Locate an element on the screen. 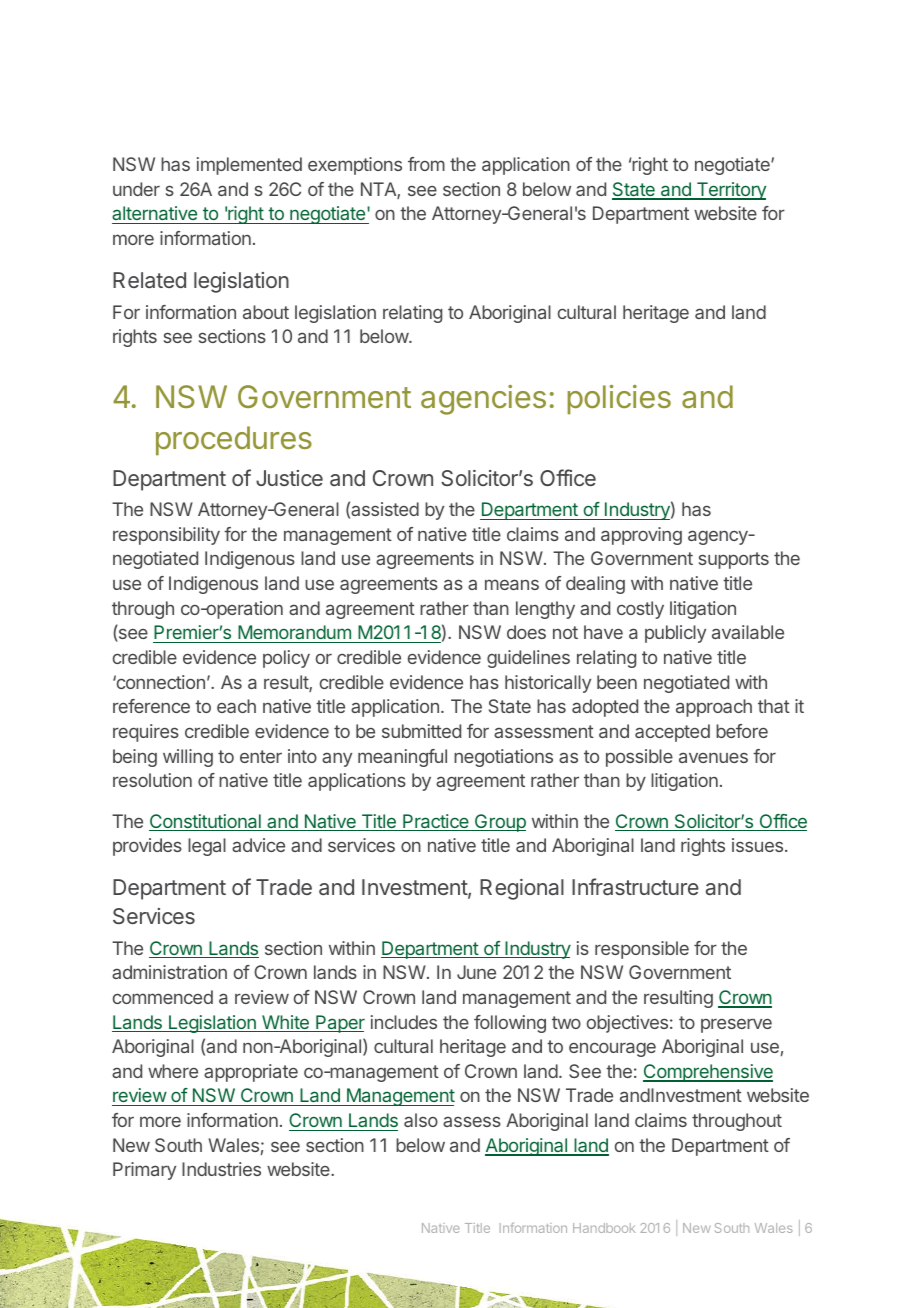  from is located at coordinates (426, 164).
